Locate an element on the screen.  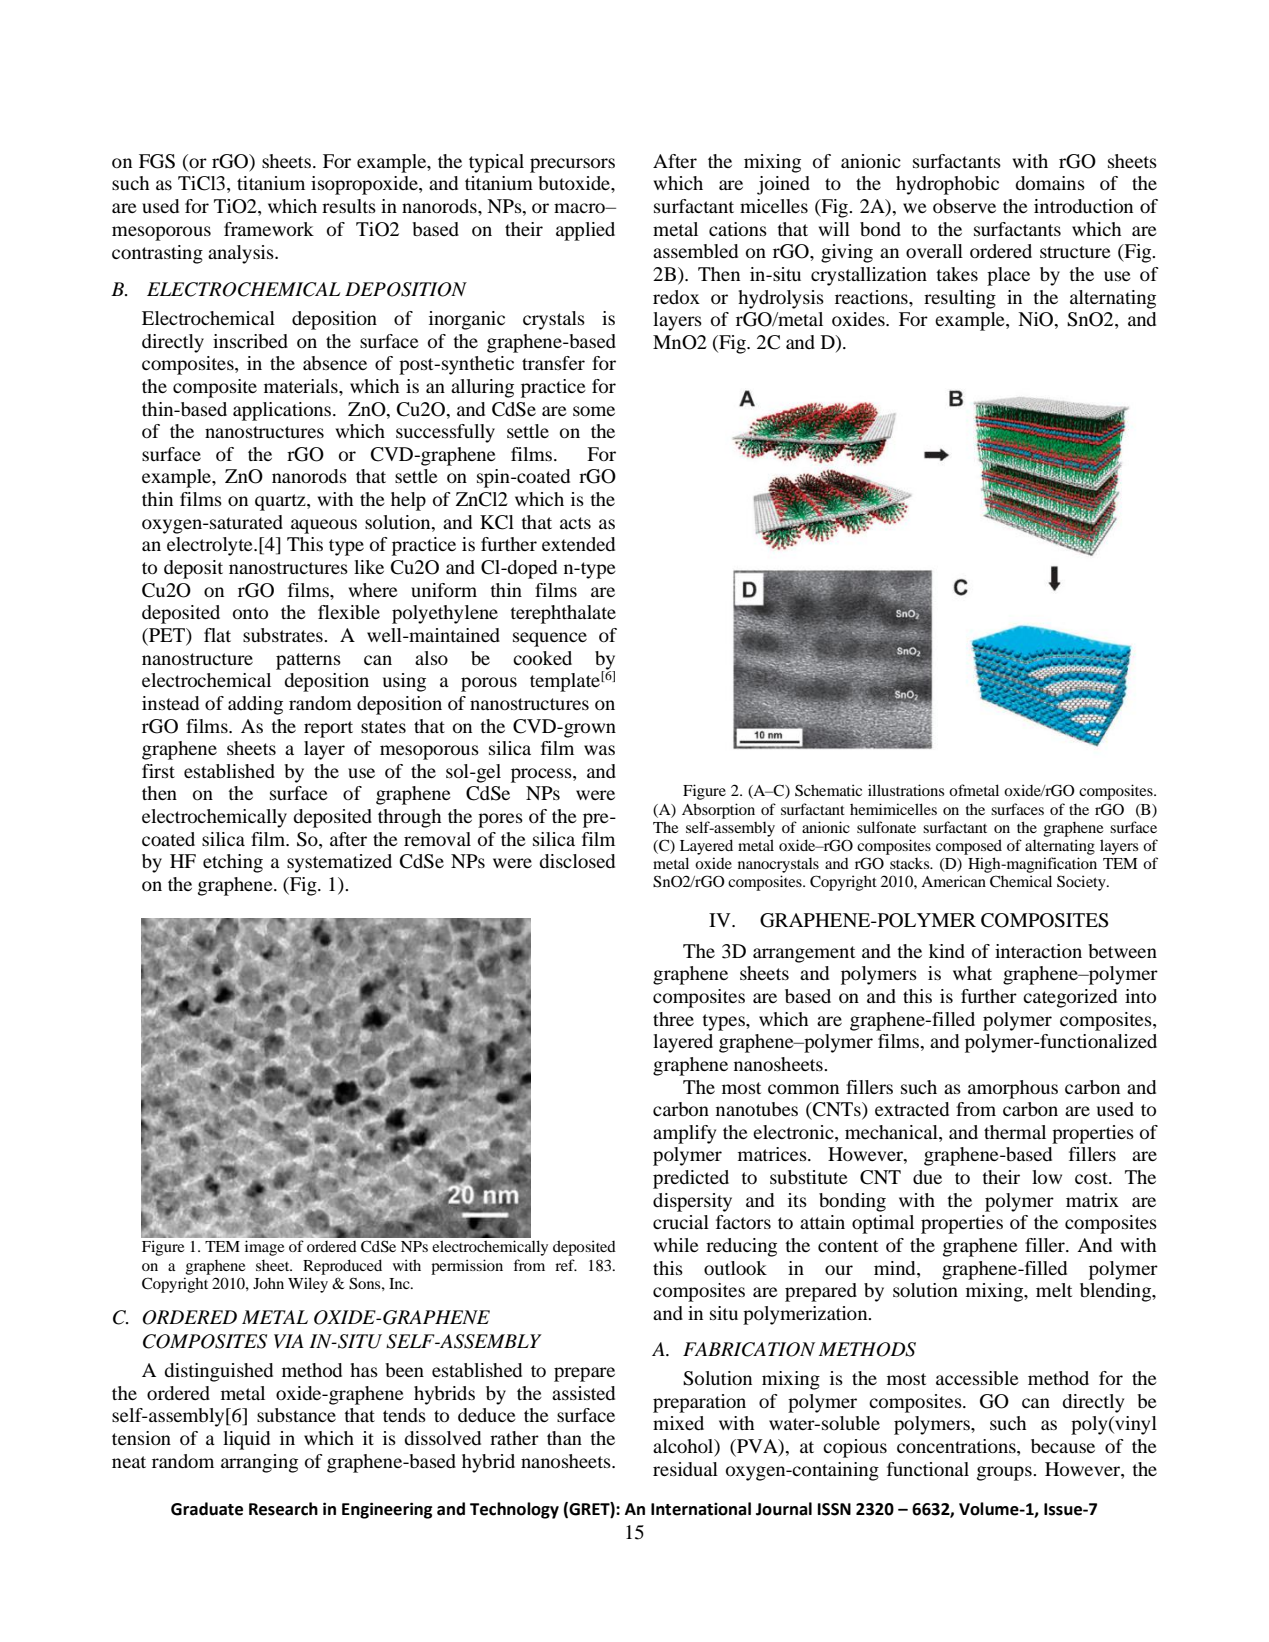
etching is located at coordinates (233, 863).
